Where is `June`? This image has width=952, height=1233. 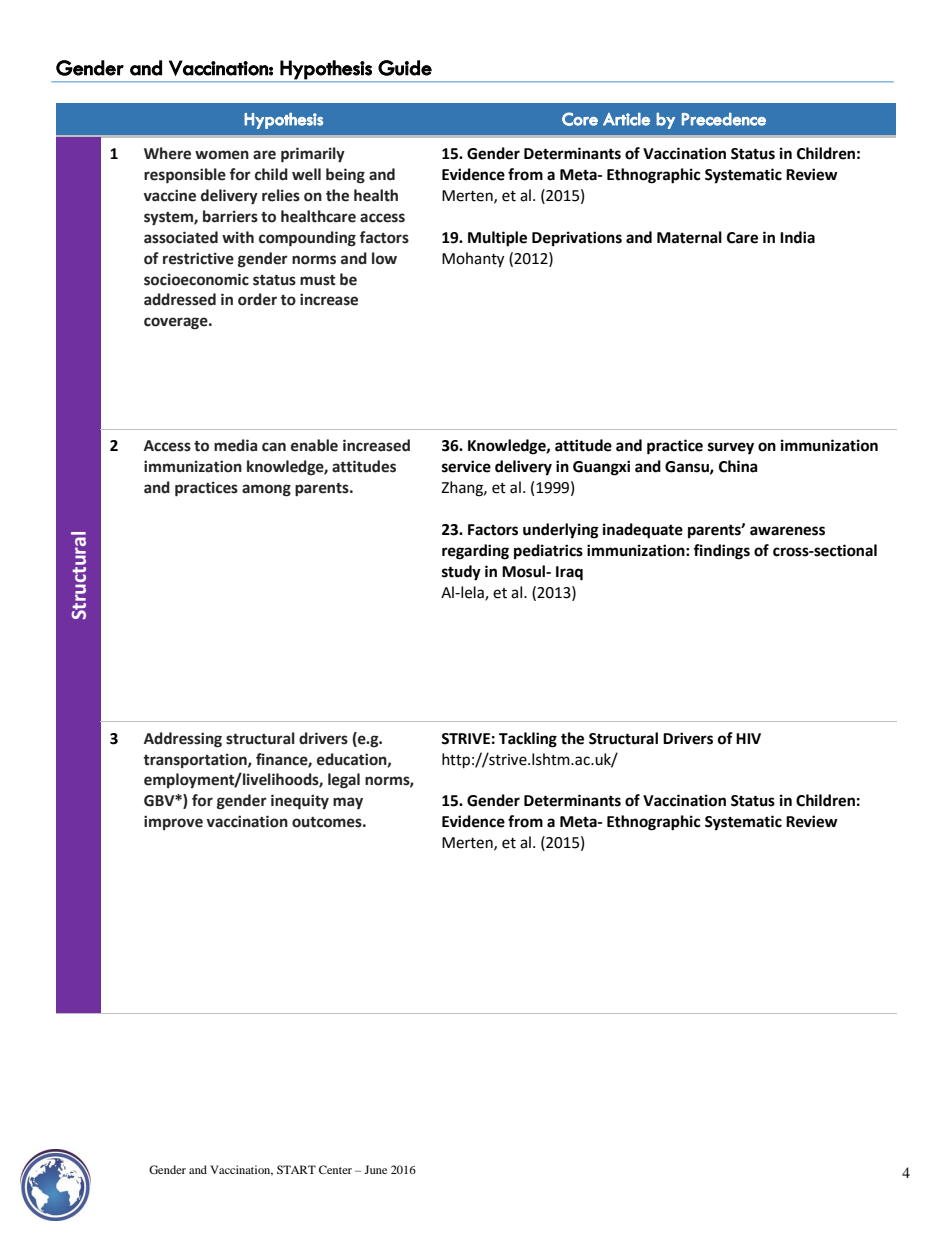
June is located at coordinates (375, 1169).
